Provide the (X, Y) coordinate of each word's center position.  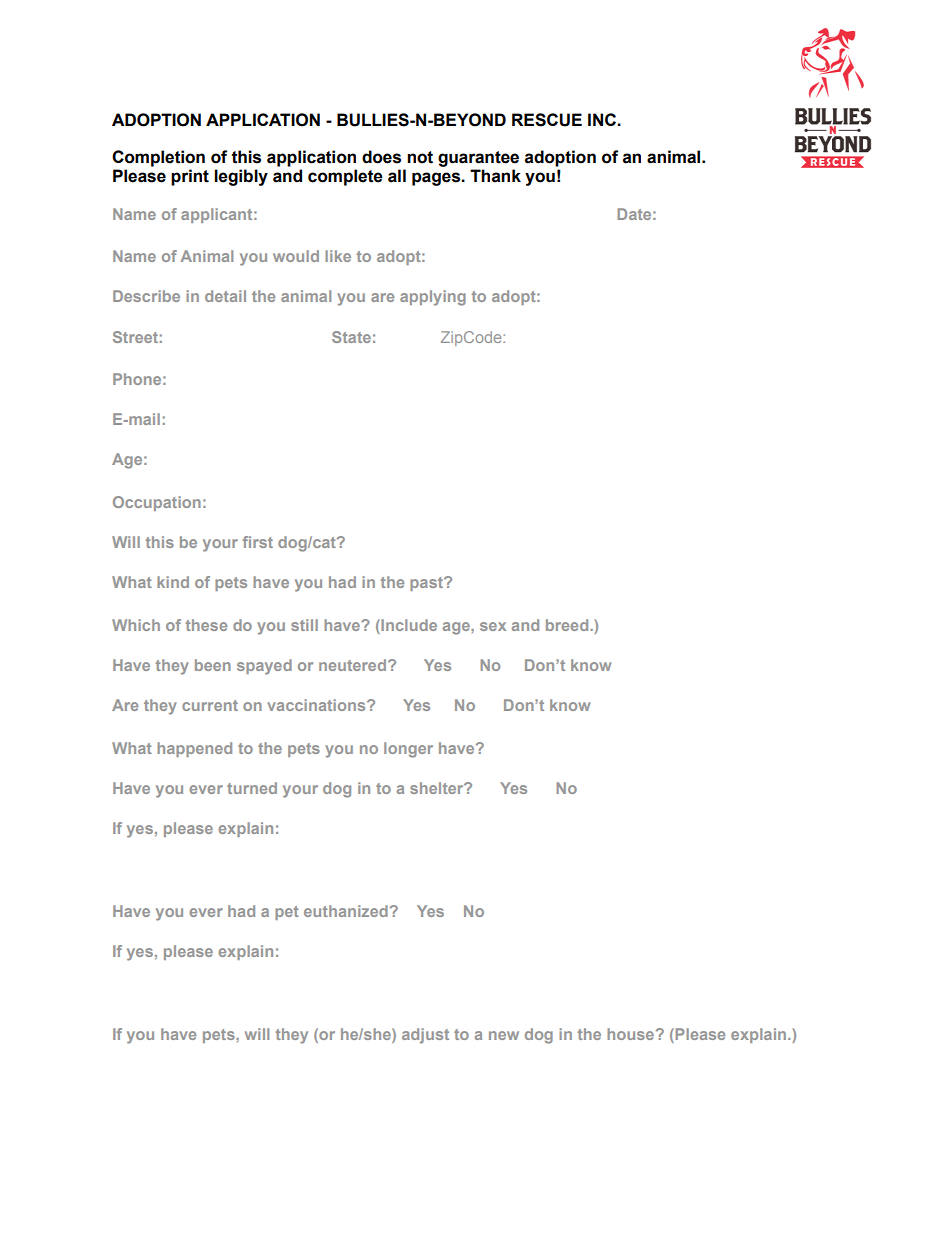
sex (493, 626)
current (210, 705)
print (190, 177)
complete (345, 177)
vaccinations (317, 705)
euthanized (346, 911)
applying (433, 298)
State (351, 337)
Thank (495, 176)
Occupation (157, 503)
